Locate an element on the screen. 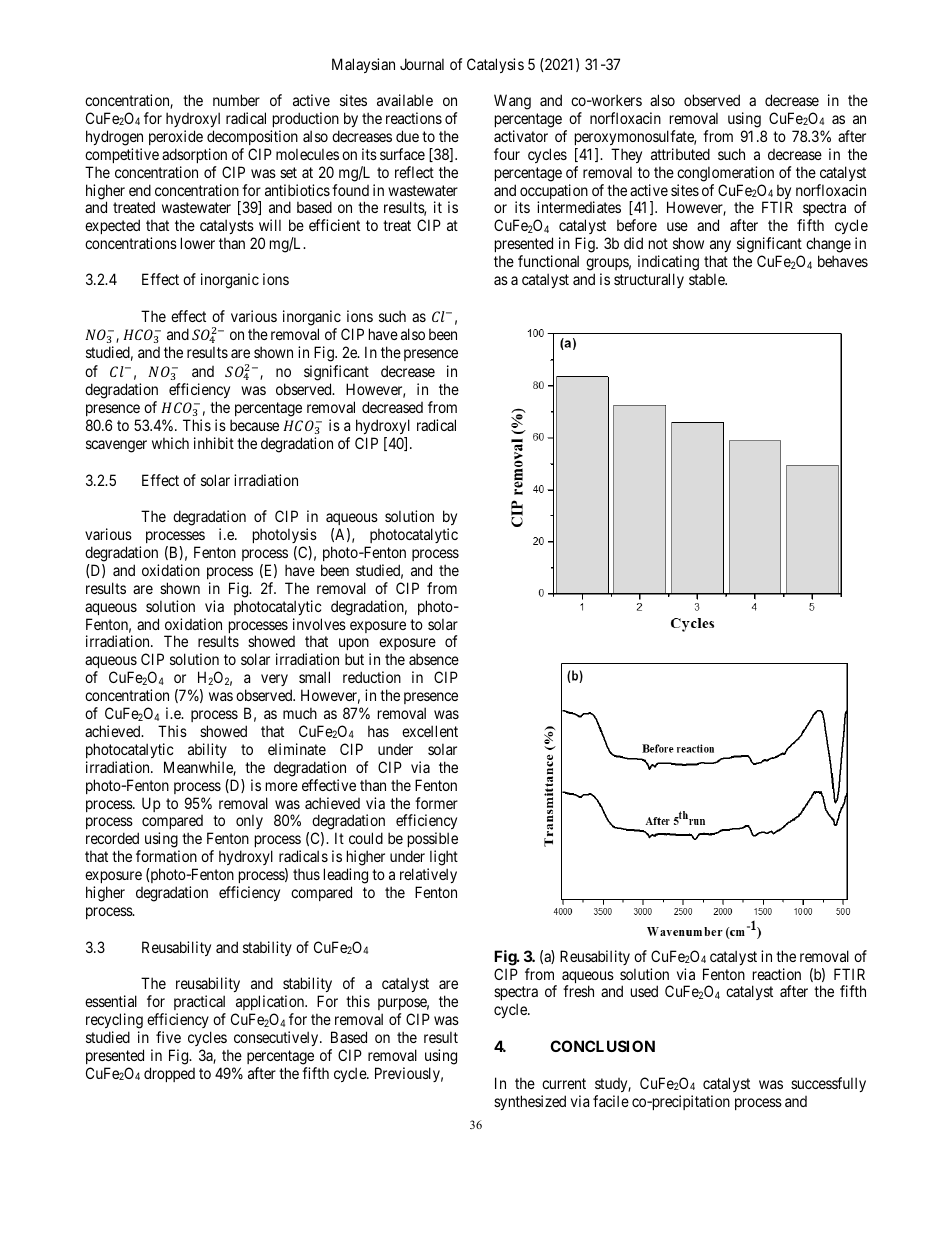 The height and width of the screenshot is (1233, 952). involves is located at coordinates (319, 624).
